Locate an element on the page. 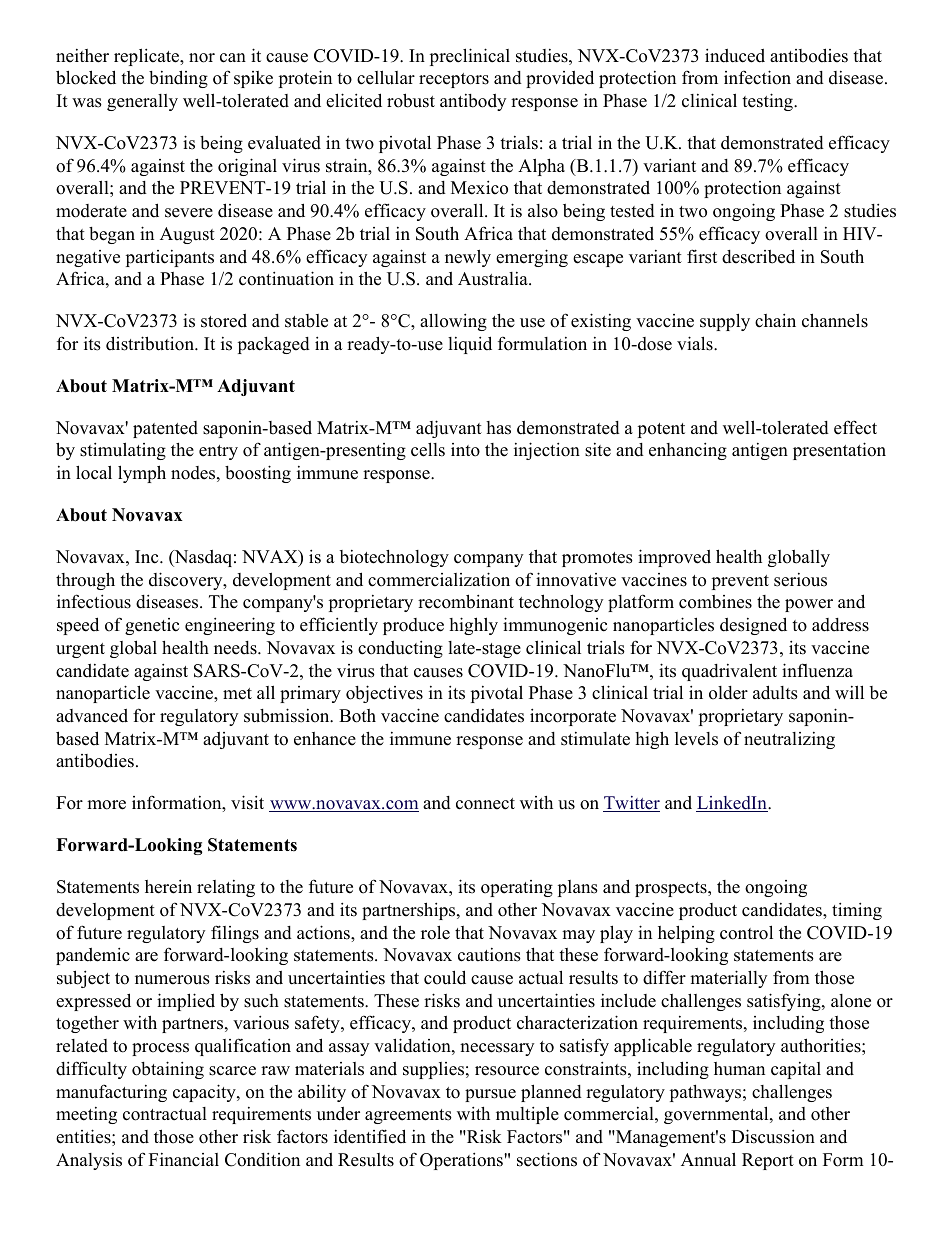 The width and height of the document is (952, 1233). herein is located at coordinates (168, 886).
